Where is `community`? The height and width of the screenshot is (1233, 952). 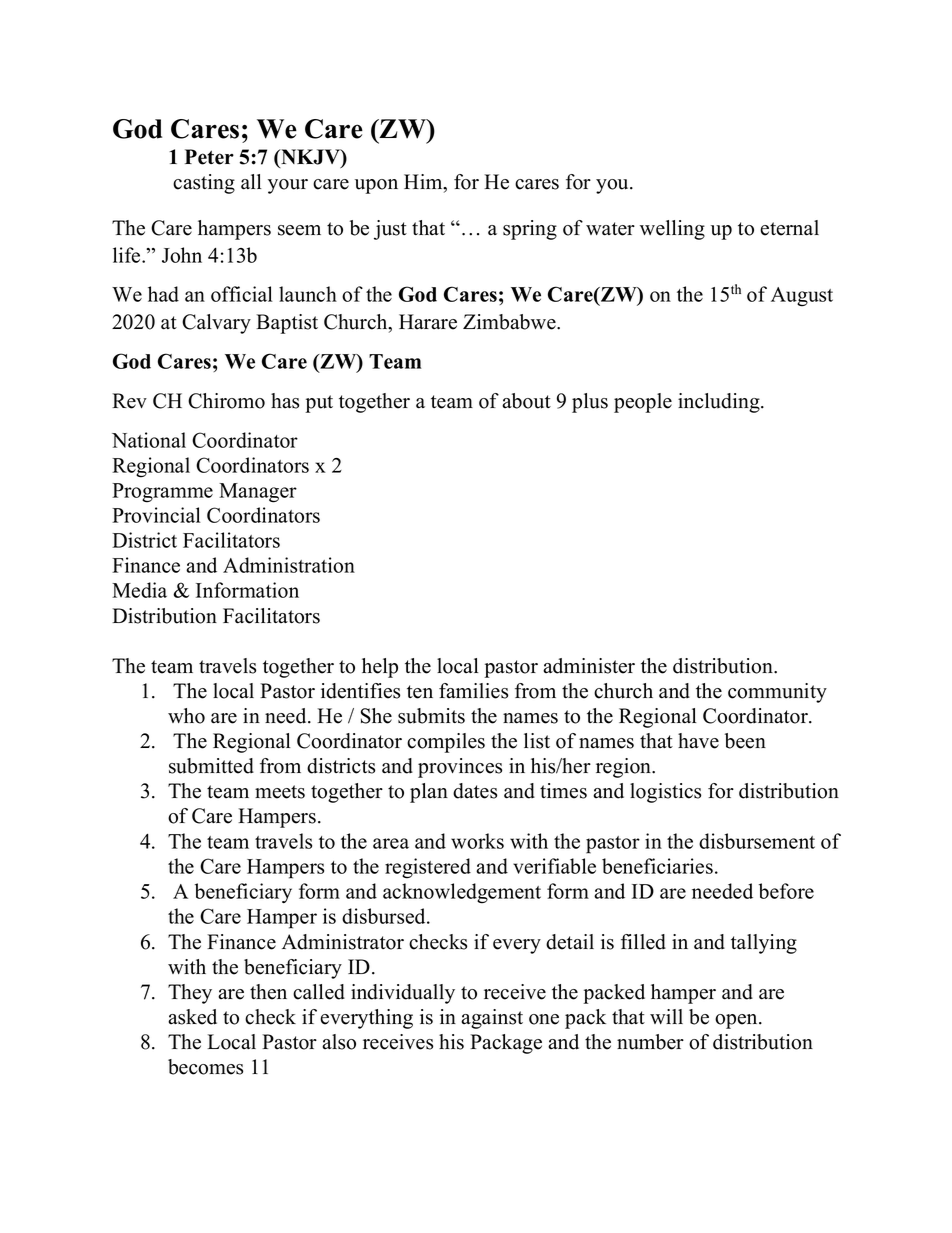
community is located at coordinates (777, 693).
